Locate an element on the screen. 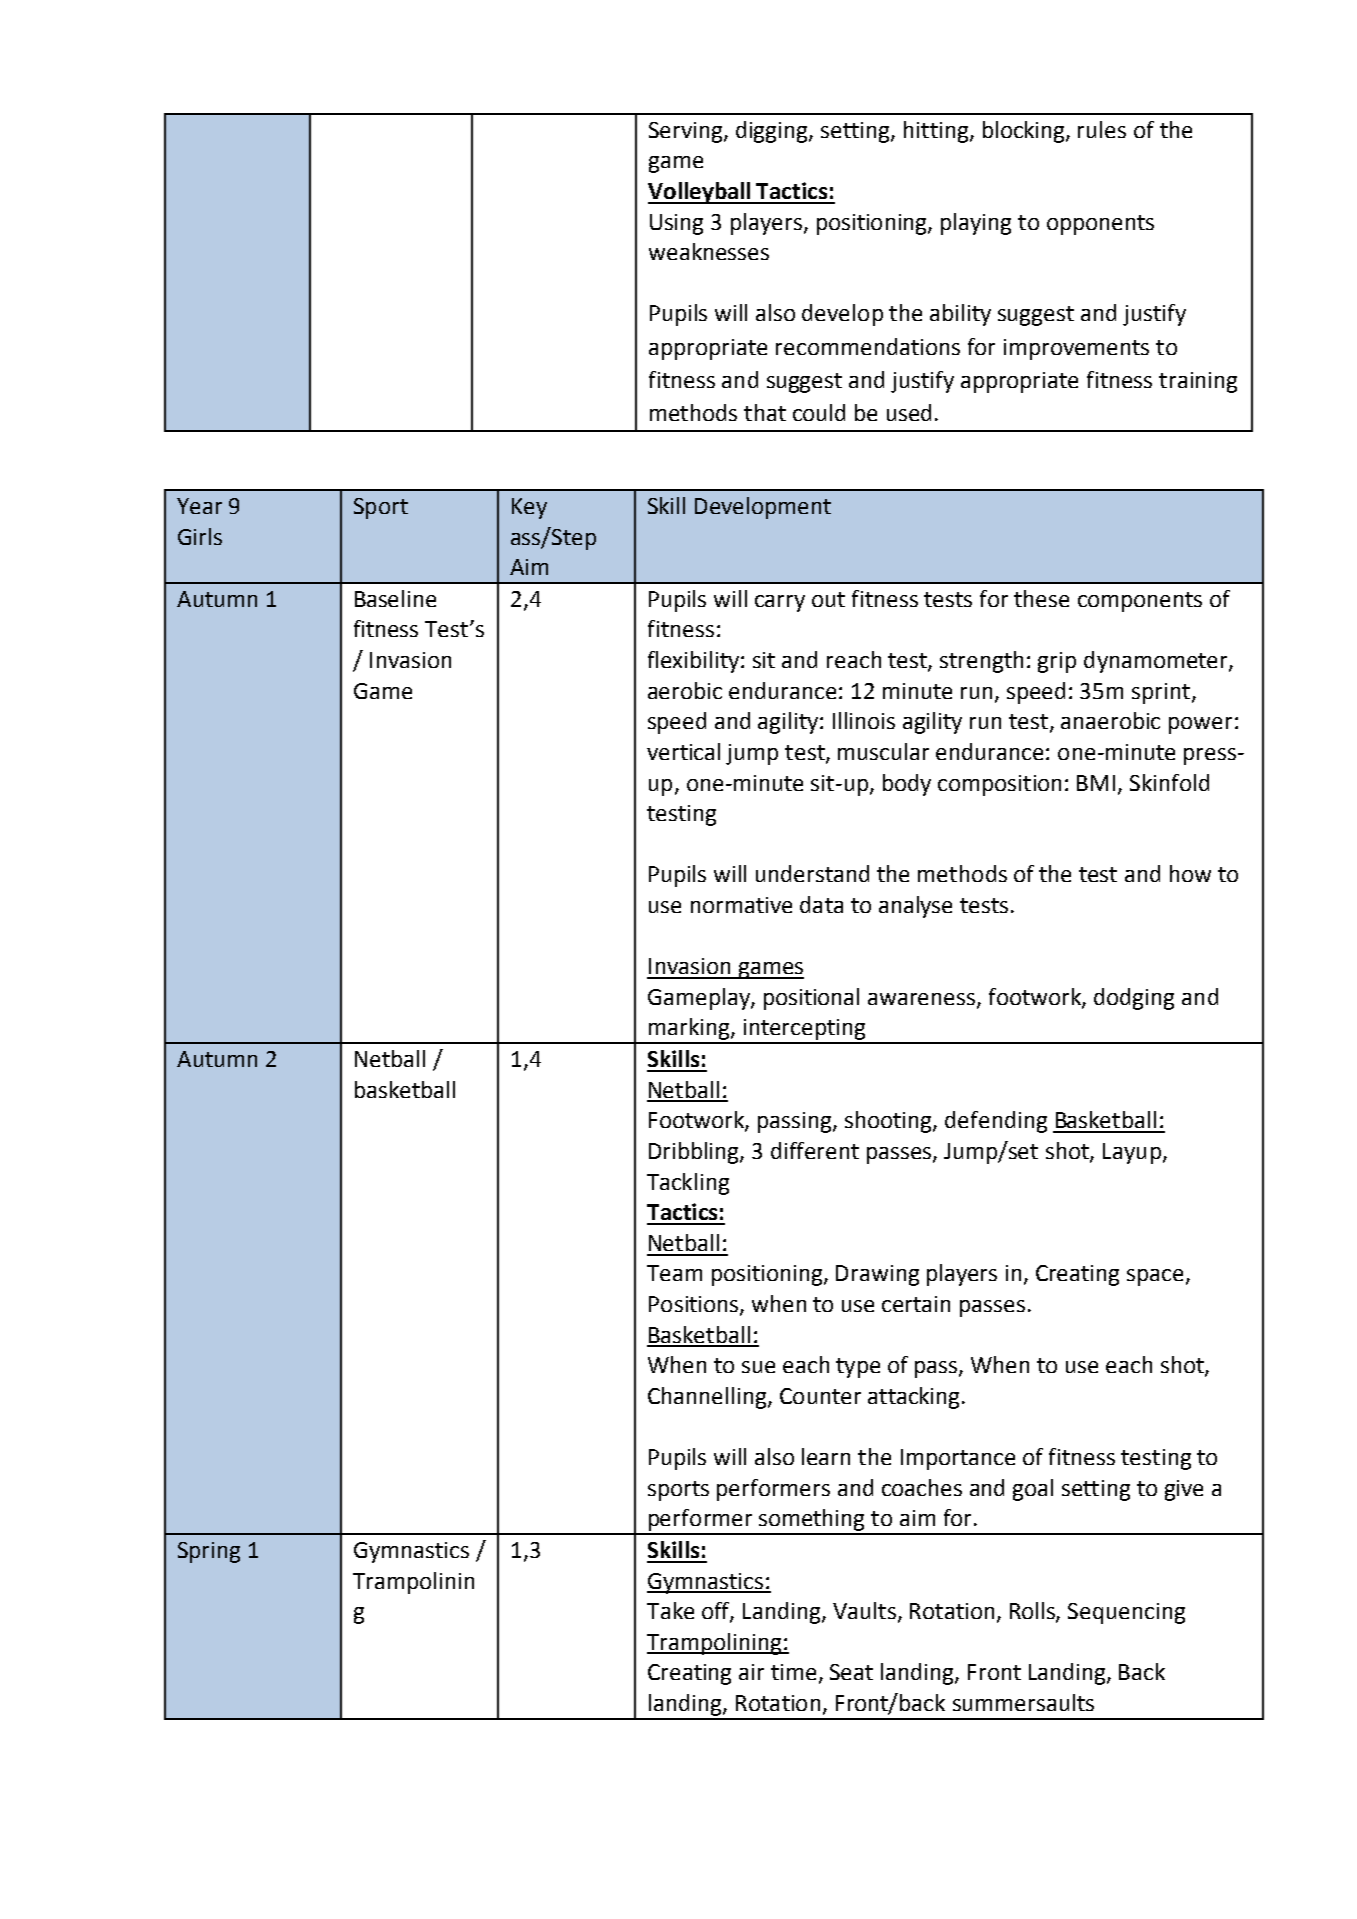 This screenshot has height=1919, width=1357. rules is located at coordinates (1102, 129).
